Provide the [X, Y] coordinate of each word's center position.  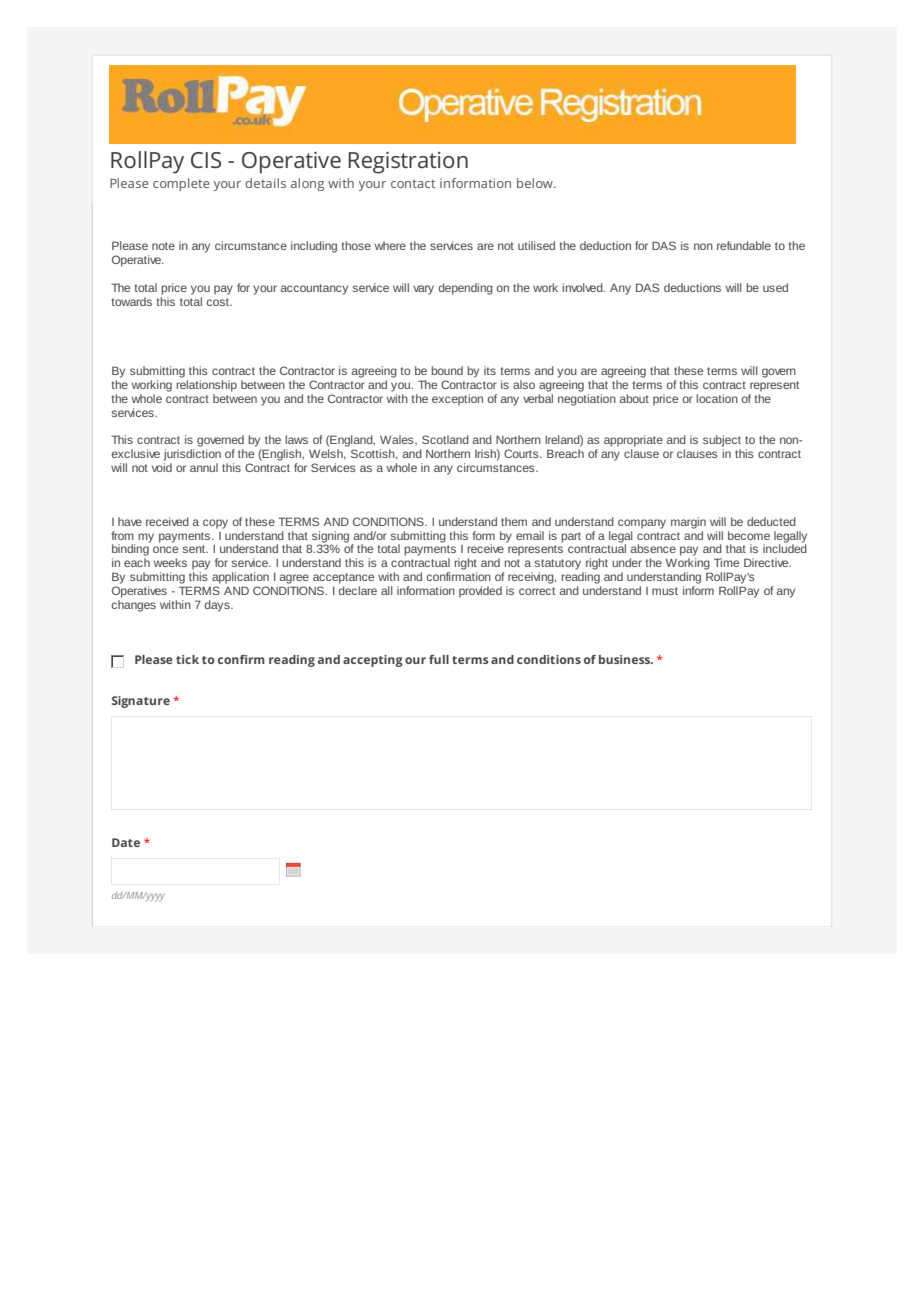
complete [181, 184]
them [514, 521]
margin [688, 523]
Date [126, 842]
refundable [744, 245]
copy [215, 524]
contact [413, 183]
